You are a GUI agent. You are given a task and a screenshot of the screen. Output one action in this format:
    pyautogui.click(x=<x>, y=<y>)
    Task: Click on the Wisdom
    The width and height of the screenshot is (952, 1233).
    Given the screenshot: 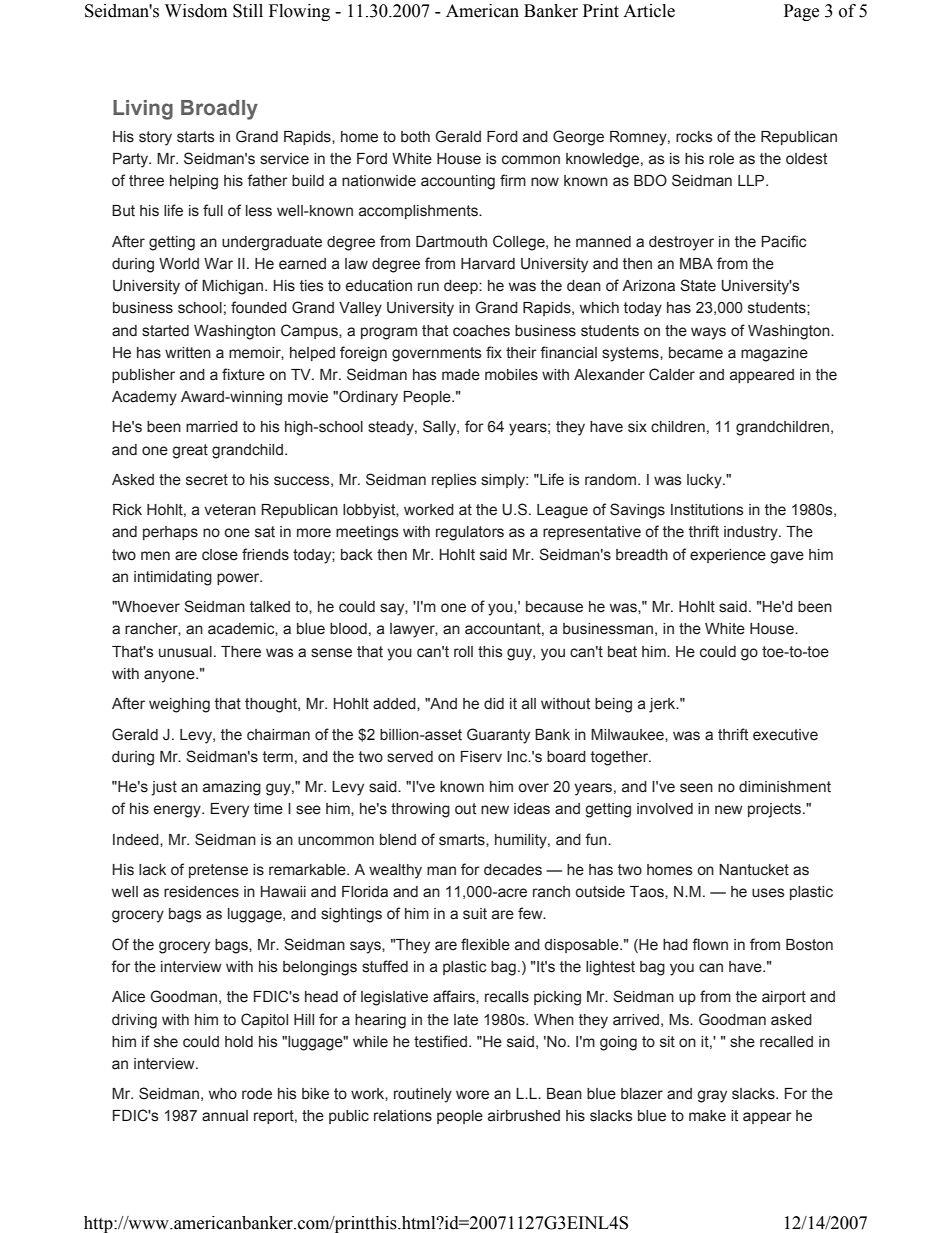 What is the action you would take?
    pyautogui.click(x=196, y=11)
